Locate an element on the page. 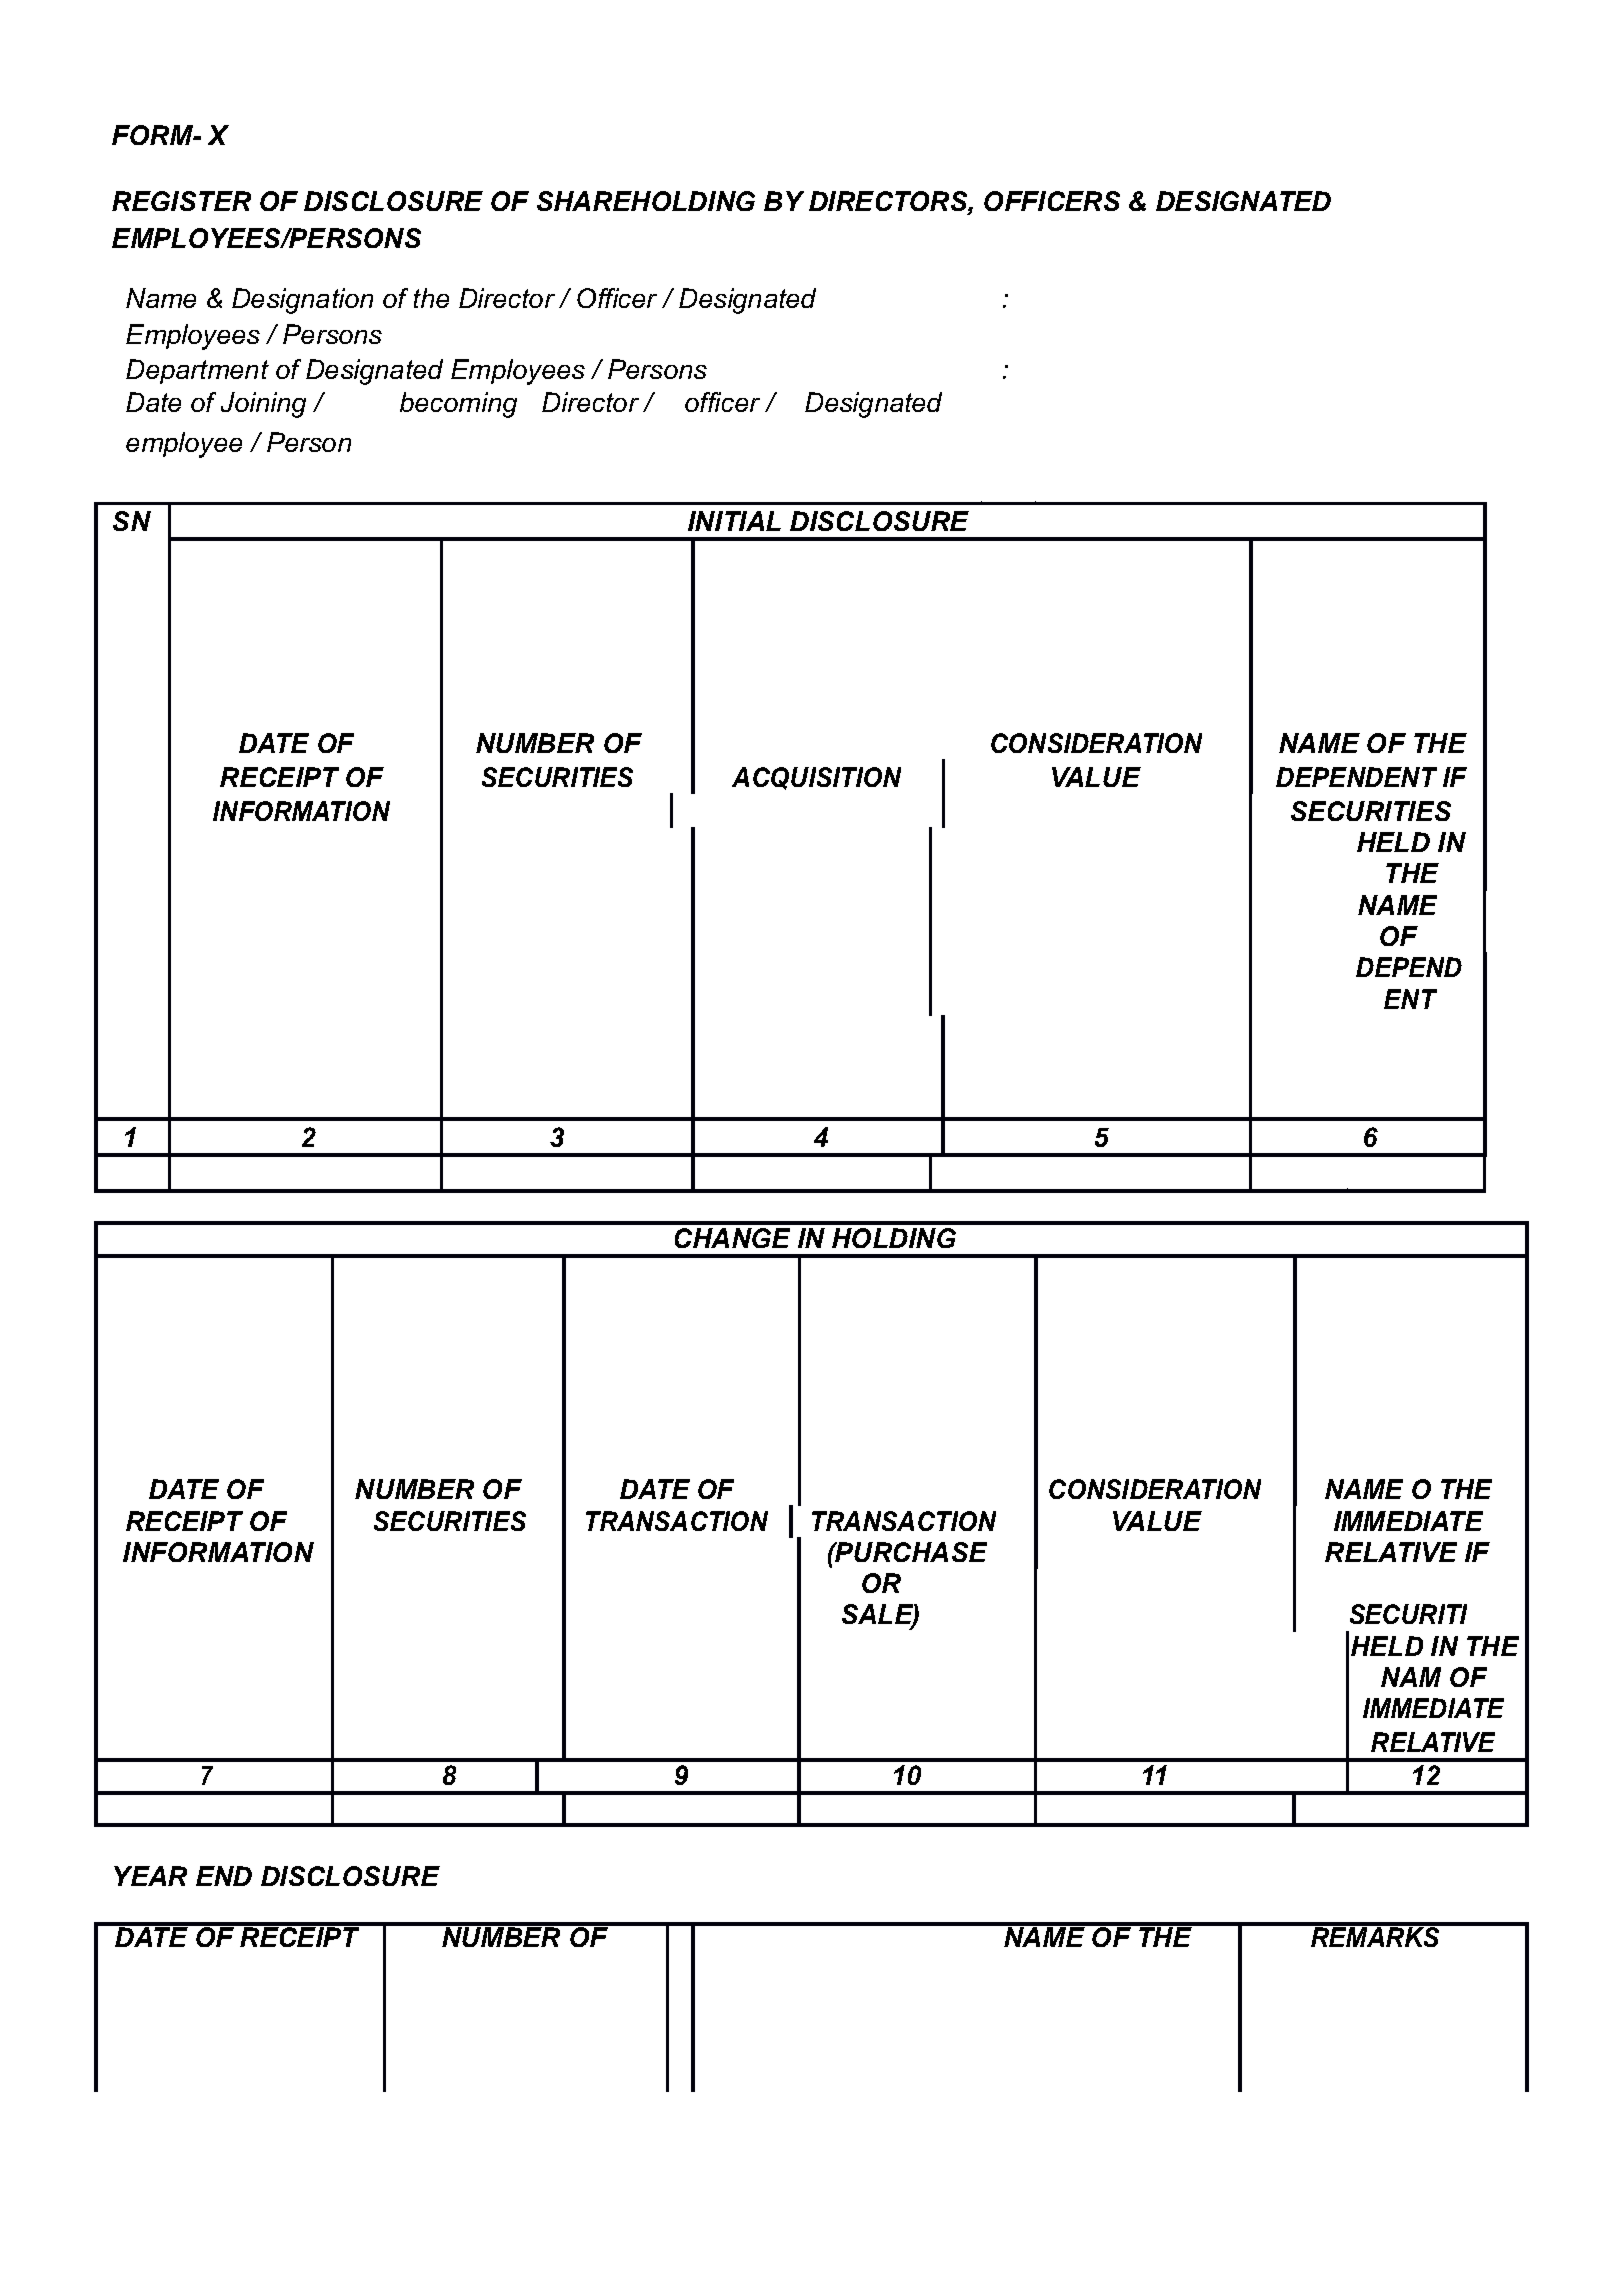  YEAR is located at coordinates (150, 1876).
